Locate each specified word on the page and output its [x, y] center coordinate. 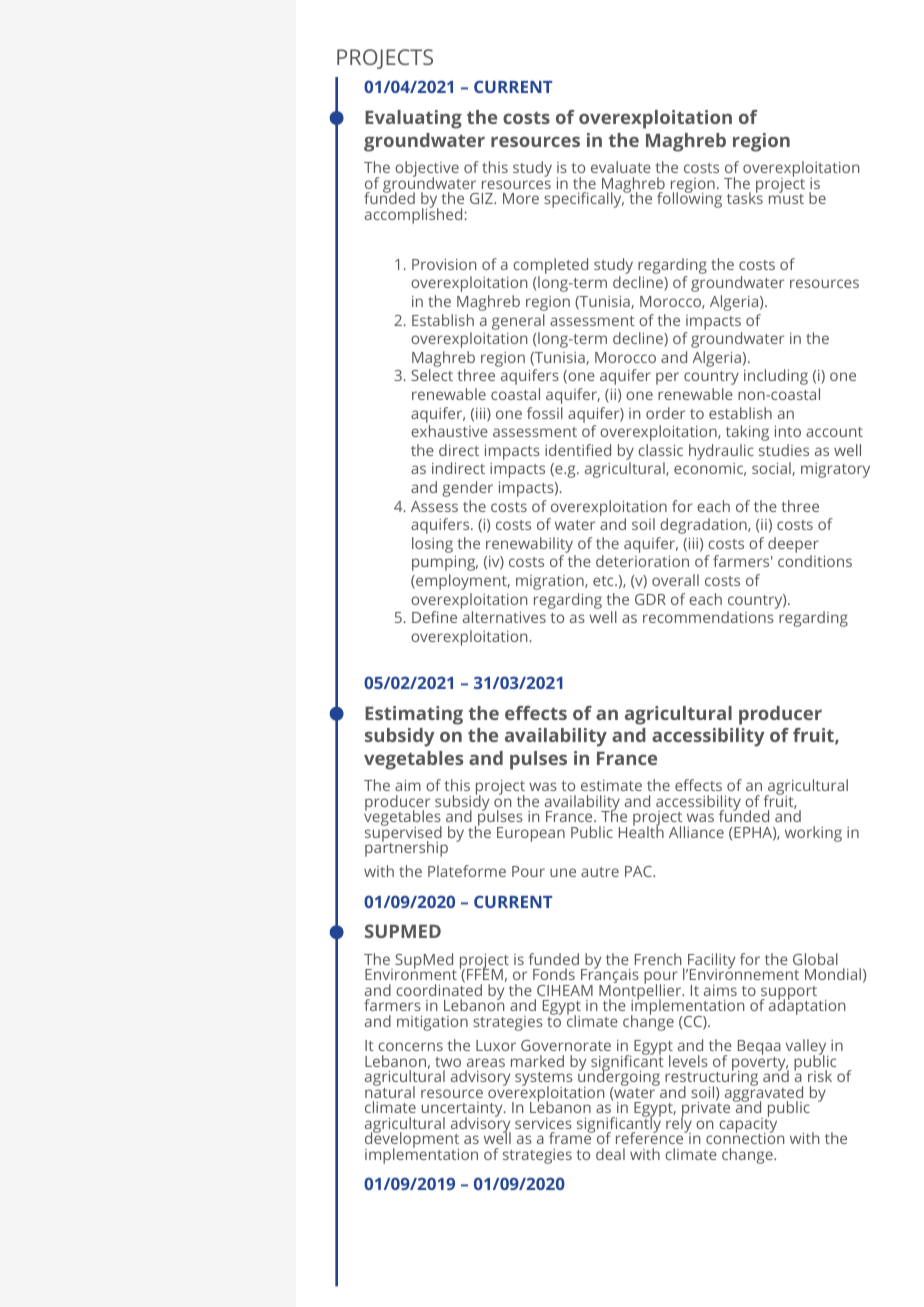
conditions [815, 561]
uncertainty [463, 1111]
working [813, 834]
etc [604, 581]
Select [432, 375]
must [786, 198]
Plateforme [467, 871]
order [665, 413]
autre [600, 872]
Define [434, 617]
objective [427, 170]
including [776, 377]
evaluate [621, 167]
